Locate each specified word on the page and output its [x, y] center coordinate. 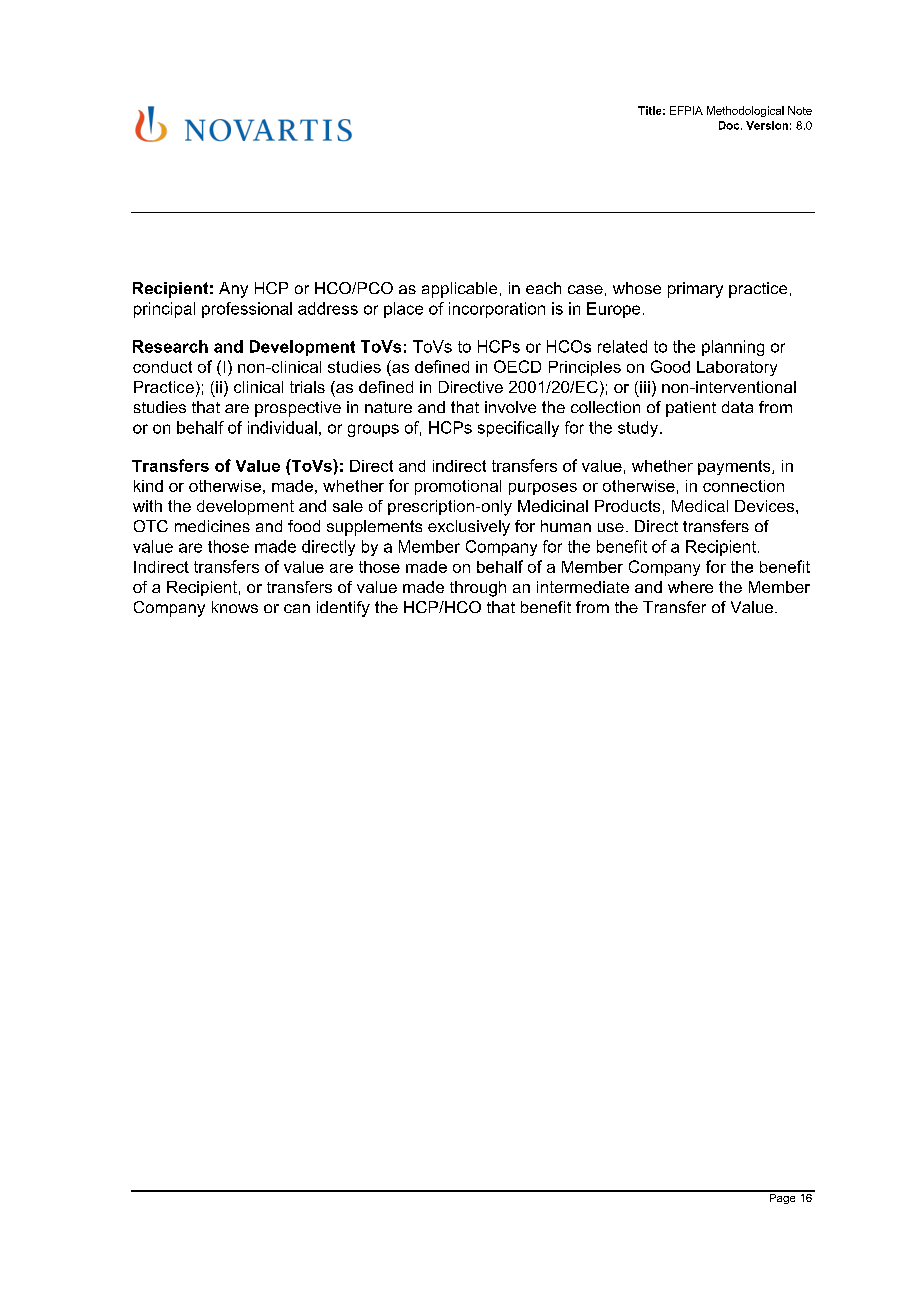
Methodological [745, 111]
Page [782, 1197]
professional [247, 310]
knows [235, 607]
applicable [459, 290]
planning [733, 348]
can [297, 608]
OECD [517, 366]
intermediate [583, 587]
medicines [212, 526]
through [478, 589]
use [611, 527]
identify [343, 609]
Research [170, 346]
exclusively [469, 528]
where [690, 587]
